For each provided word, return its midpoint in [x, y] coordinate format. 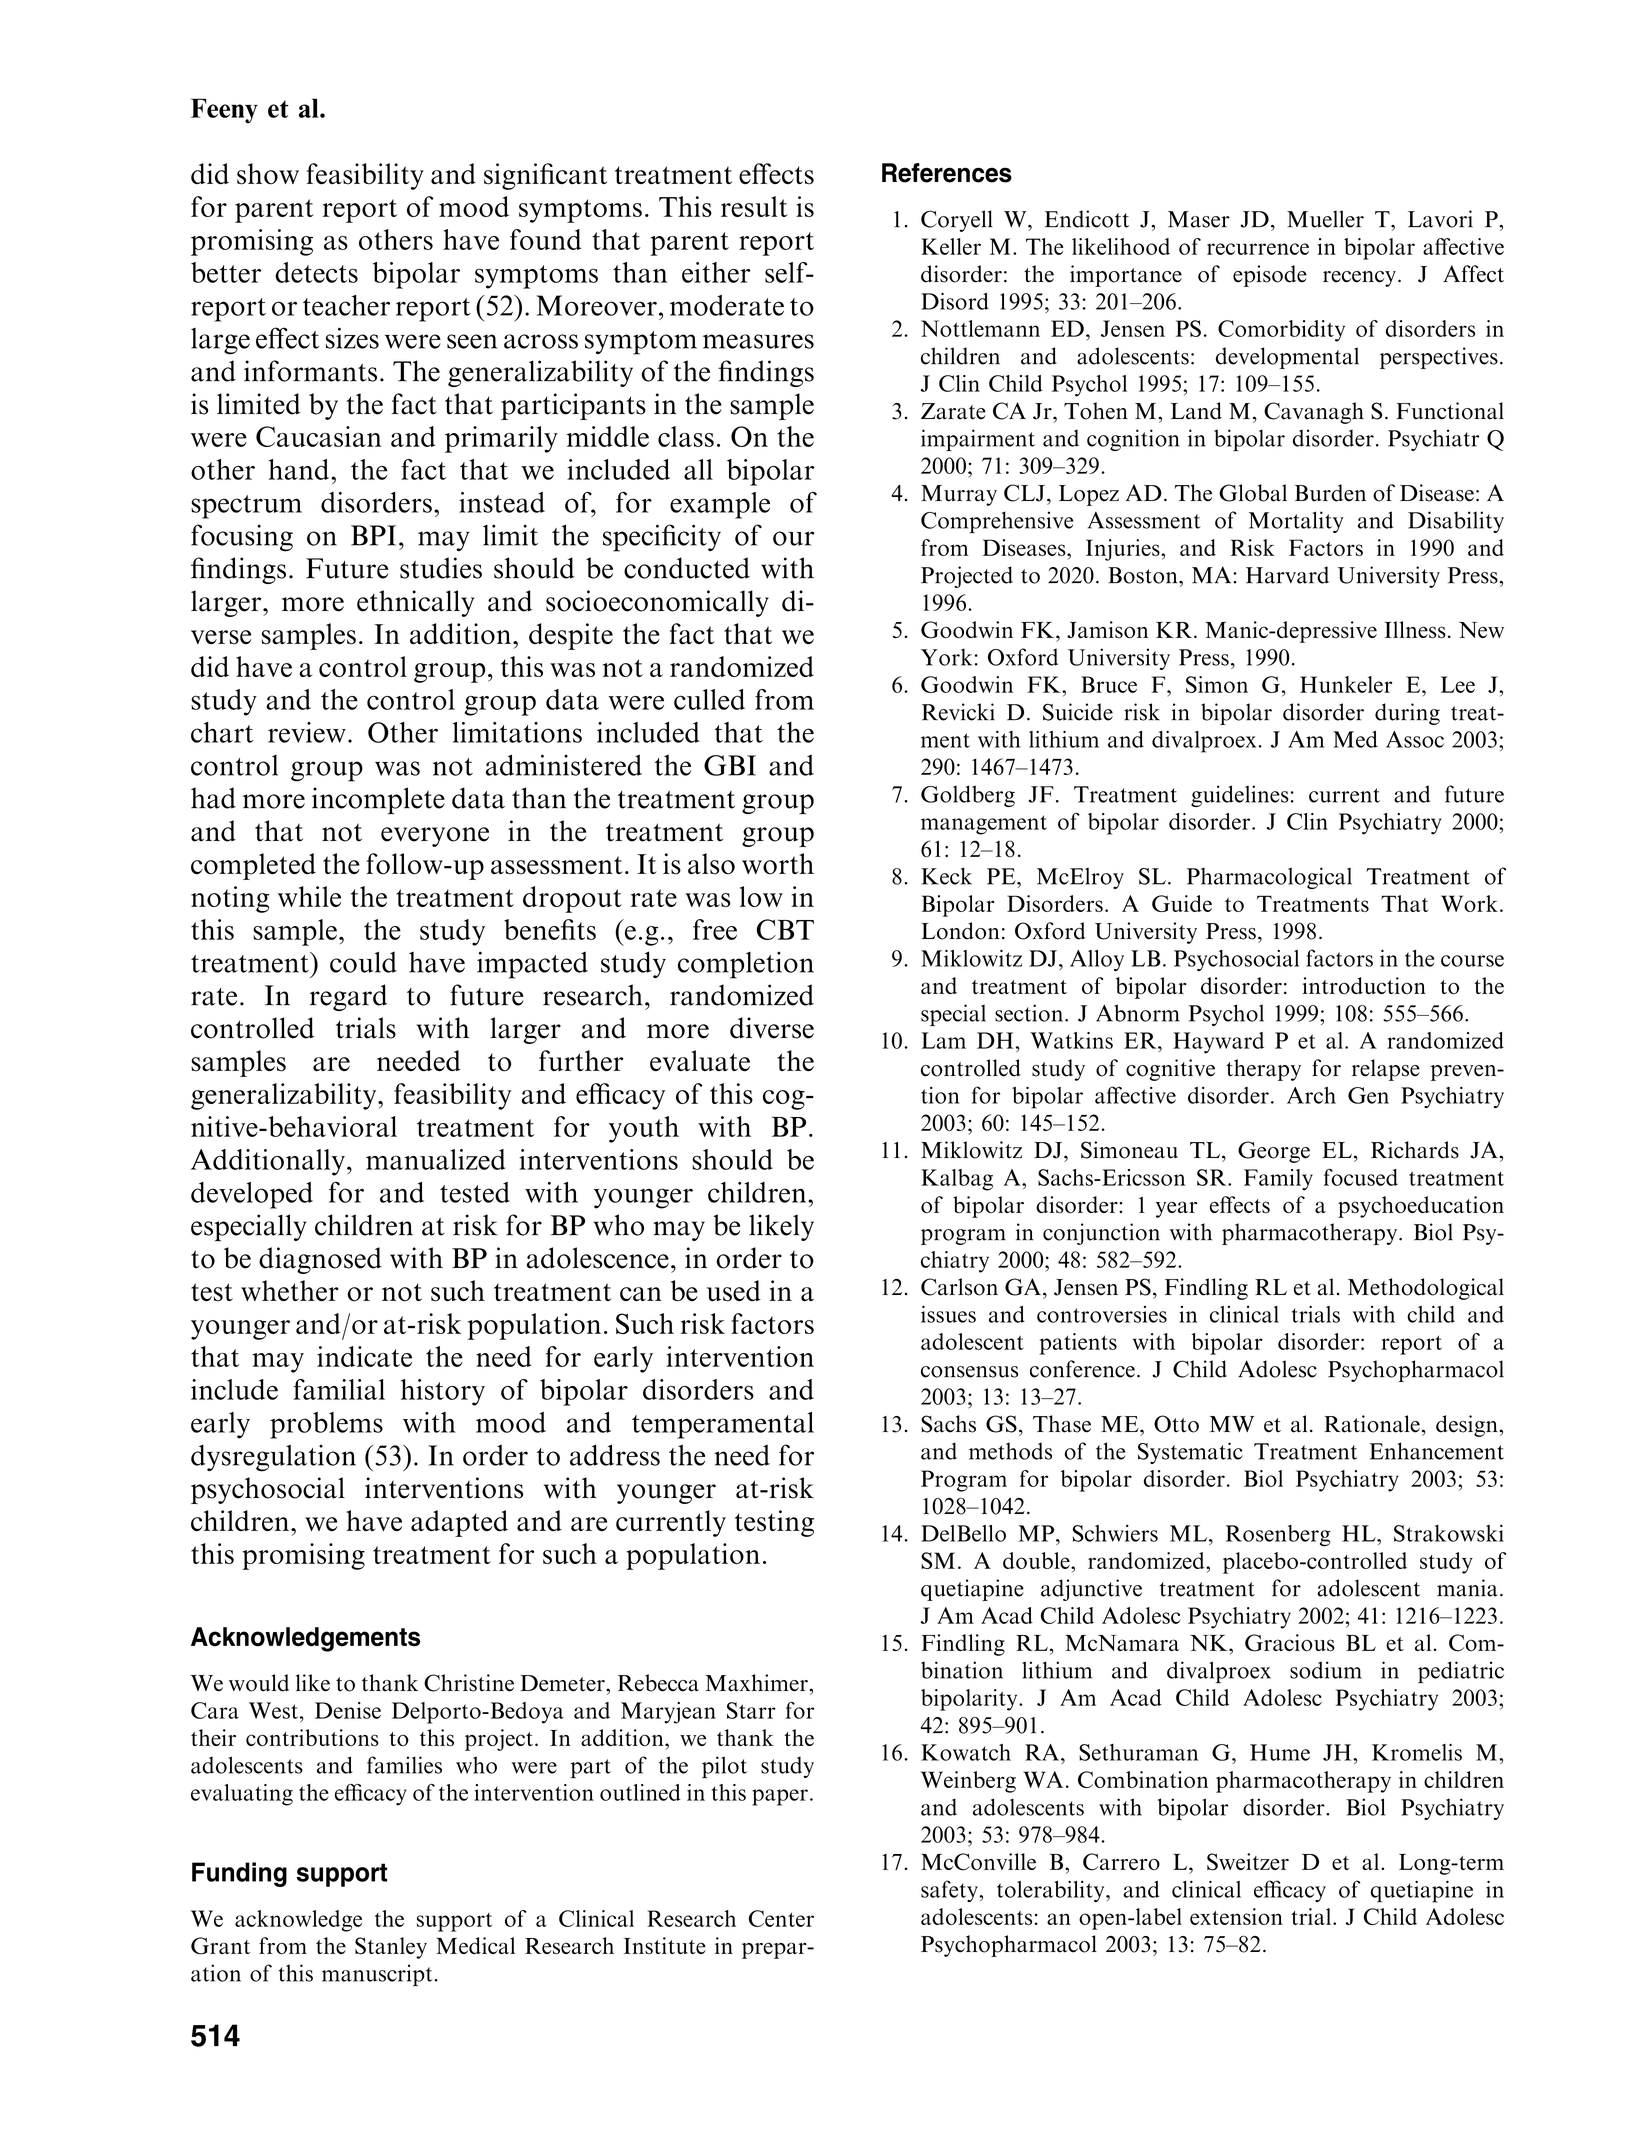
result [754, 206]
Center [781, 1918]
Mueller [1325, 219]
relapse [1386, 1070]
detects [316, 272]
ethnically [415, 603]
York [946, 657]
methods [1010, 1451]
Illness [1415, 630]
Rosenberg [1278, 1536]
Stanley [391, 1948]
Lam [943, 1040]
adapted [459, 1523]
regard [348, 997]
